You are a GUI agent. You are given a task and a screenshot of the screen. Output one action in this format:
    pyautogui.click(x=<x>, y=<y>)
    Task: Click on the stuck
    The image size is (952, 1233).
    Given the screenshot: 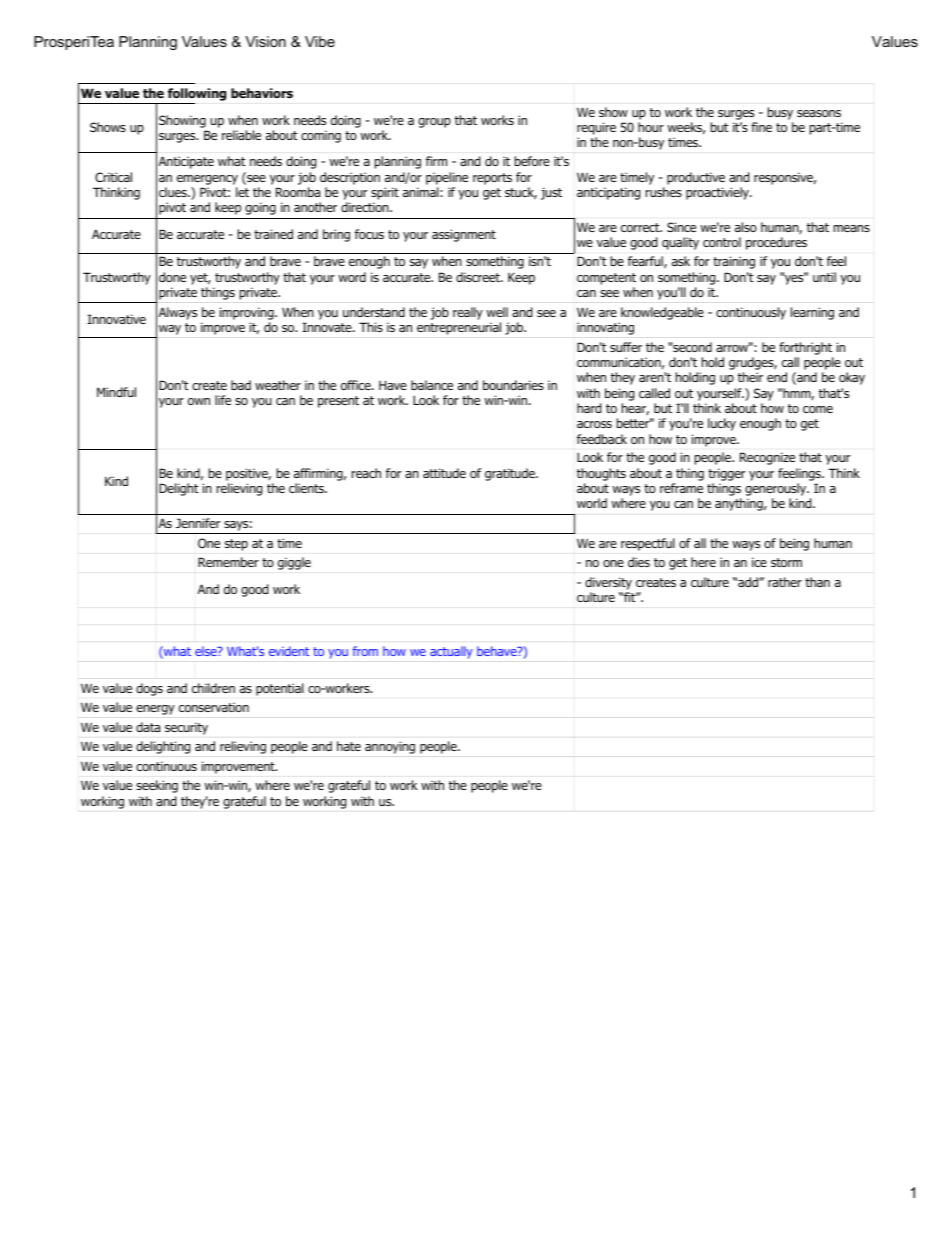 What is the action you would take?
    pyautogui.click(x=521, y=193)
